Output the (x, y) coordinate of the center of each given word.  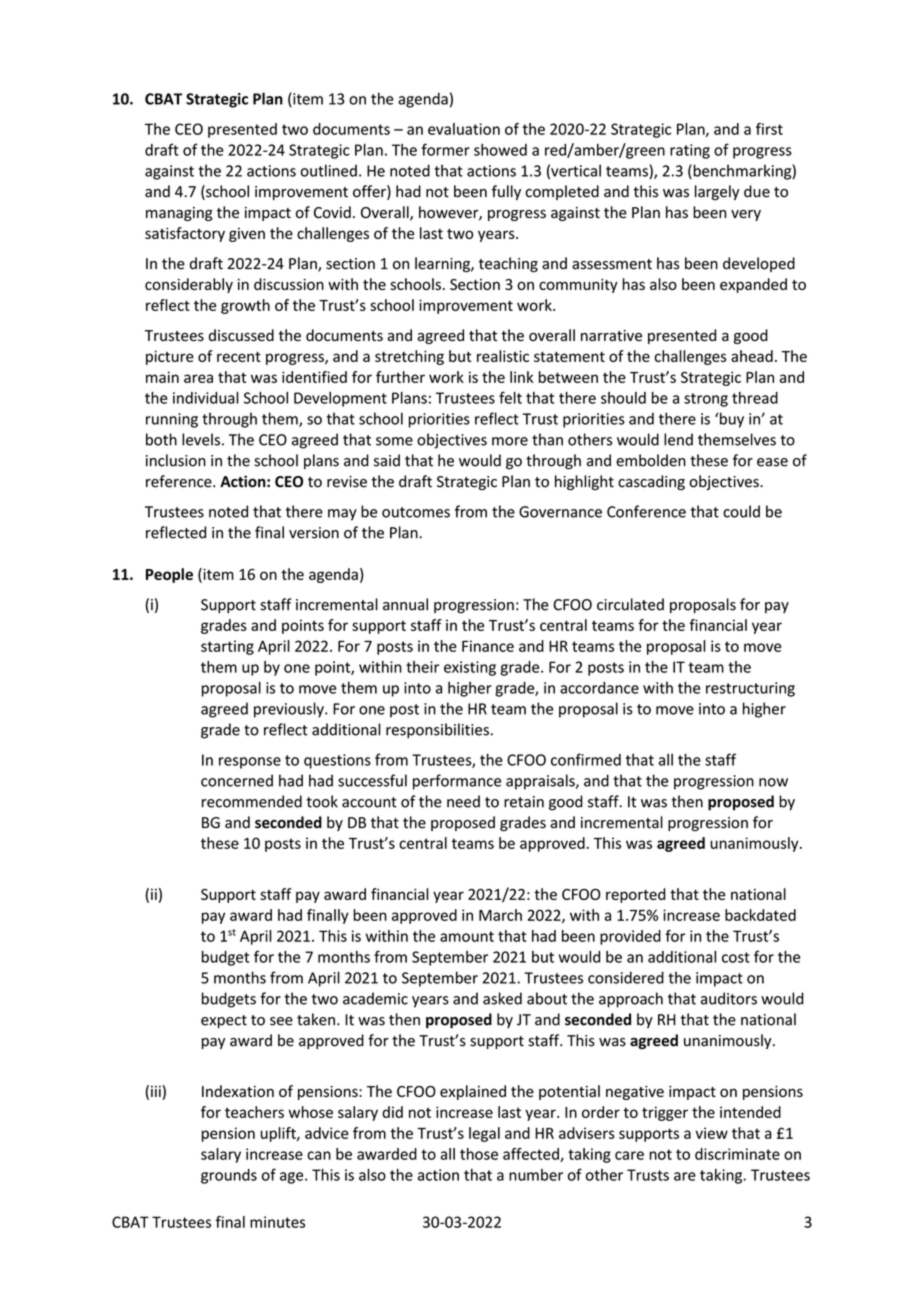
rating (690, 151)
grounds (229, 1176)
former (446, 149)
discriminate (737, 1154)
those (479, 1154)
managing (179, 214)
